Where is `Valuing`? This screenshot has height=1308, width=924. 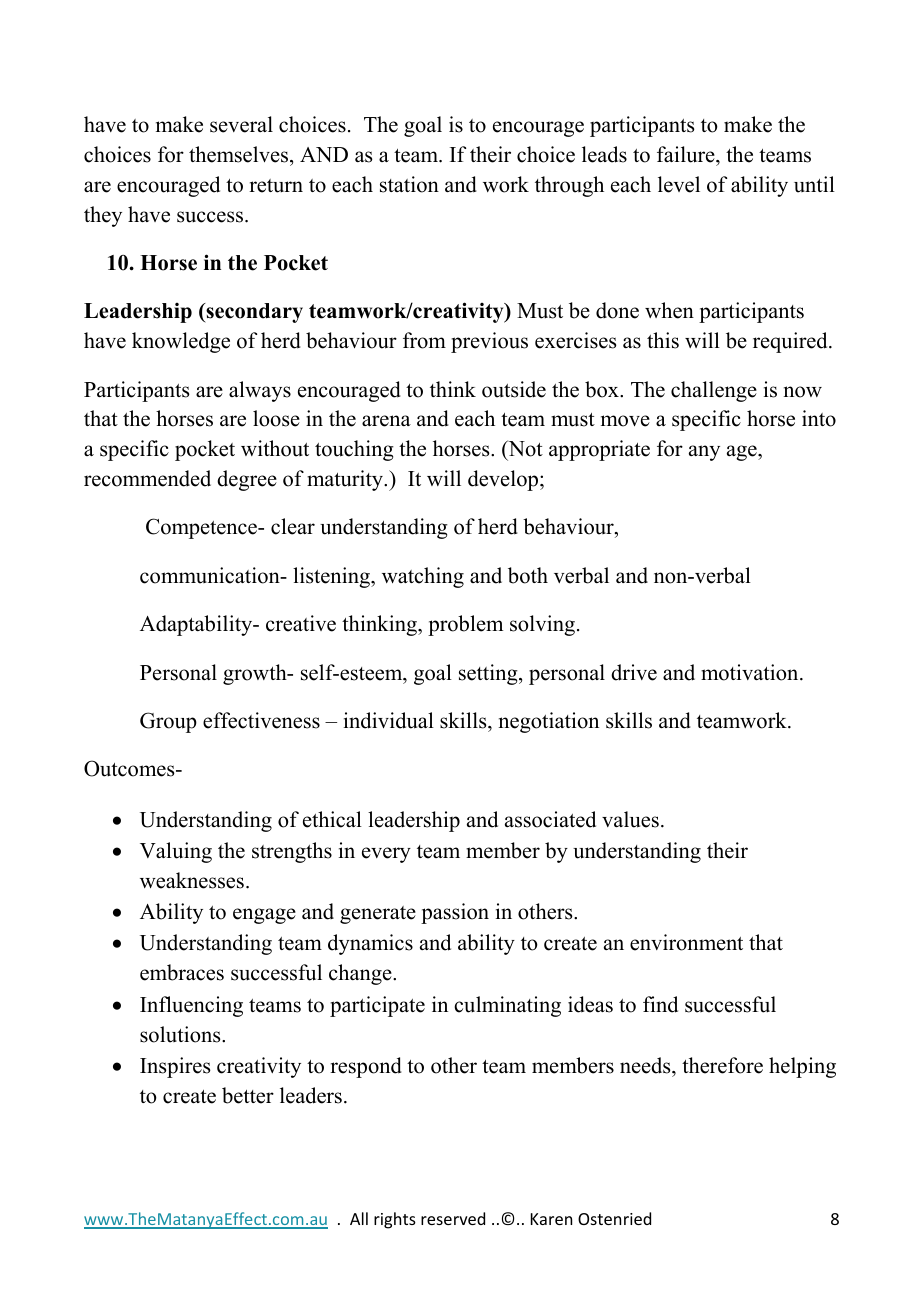 Valuing is located at coordinates (176, 852).
